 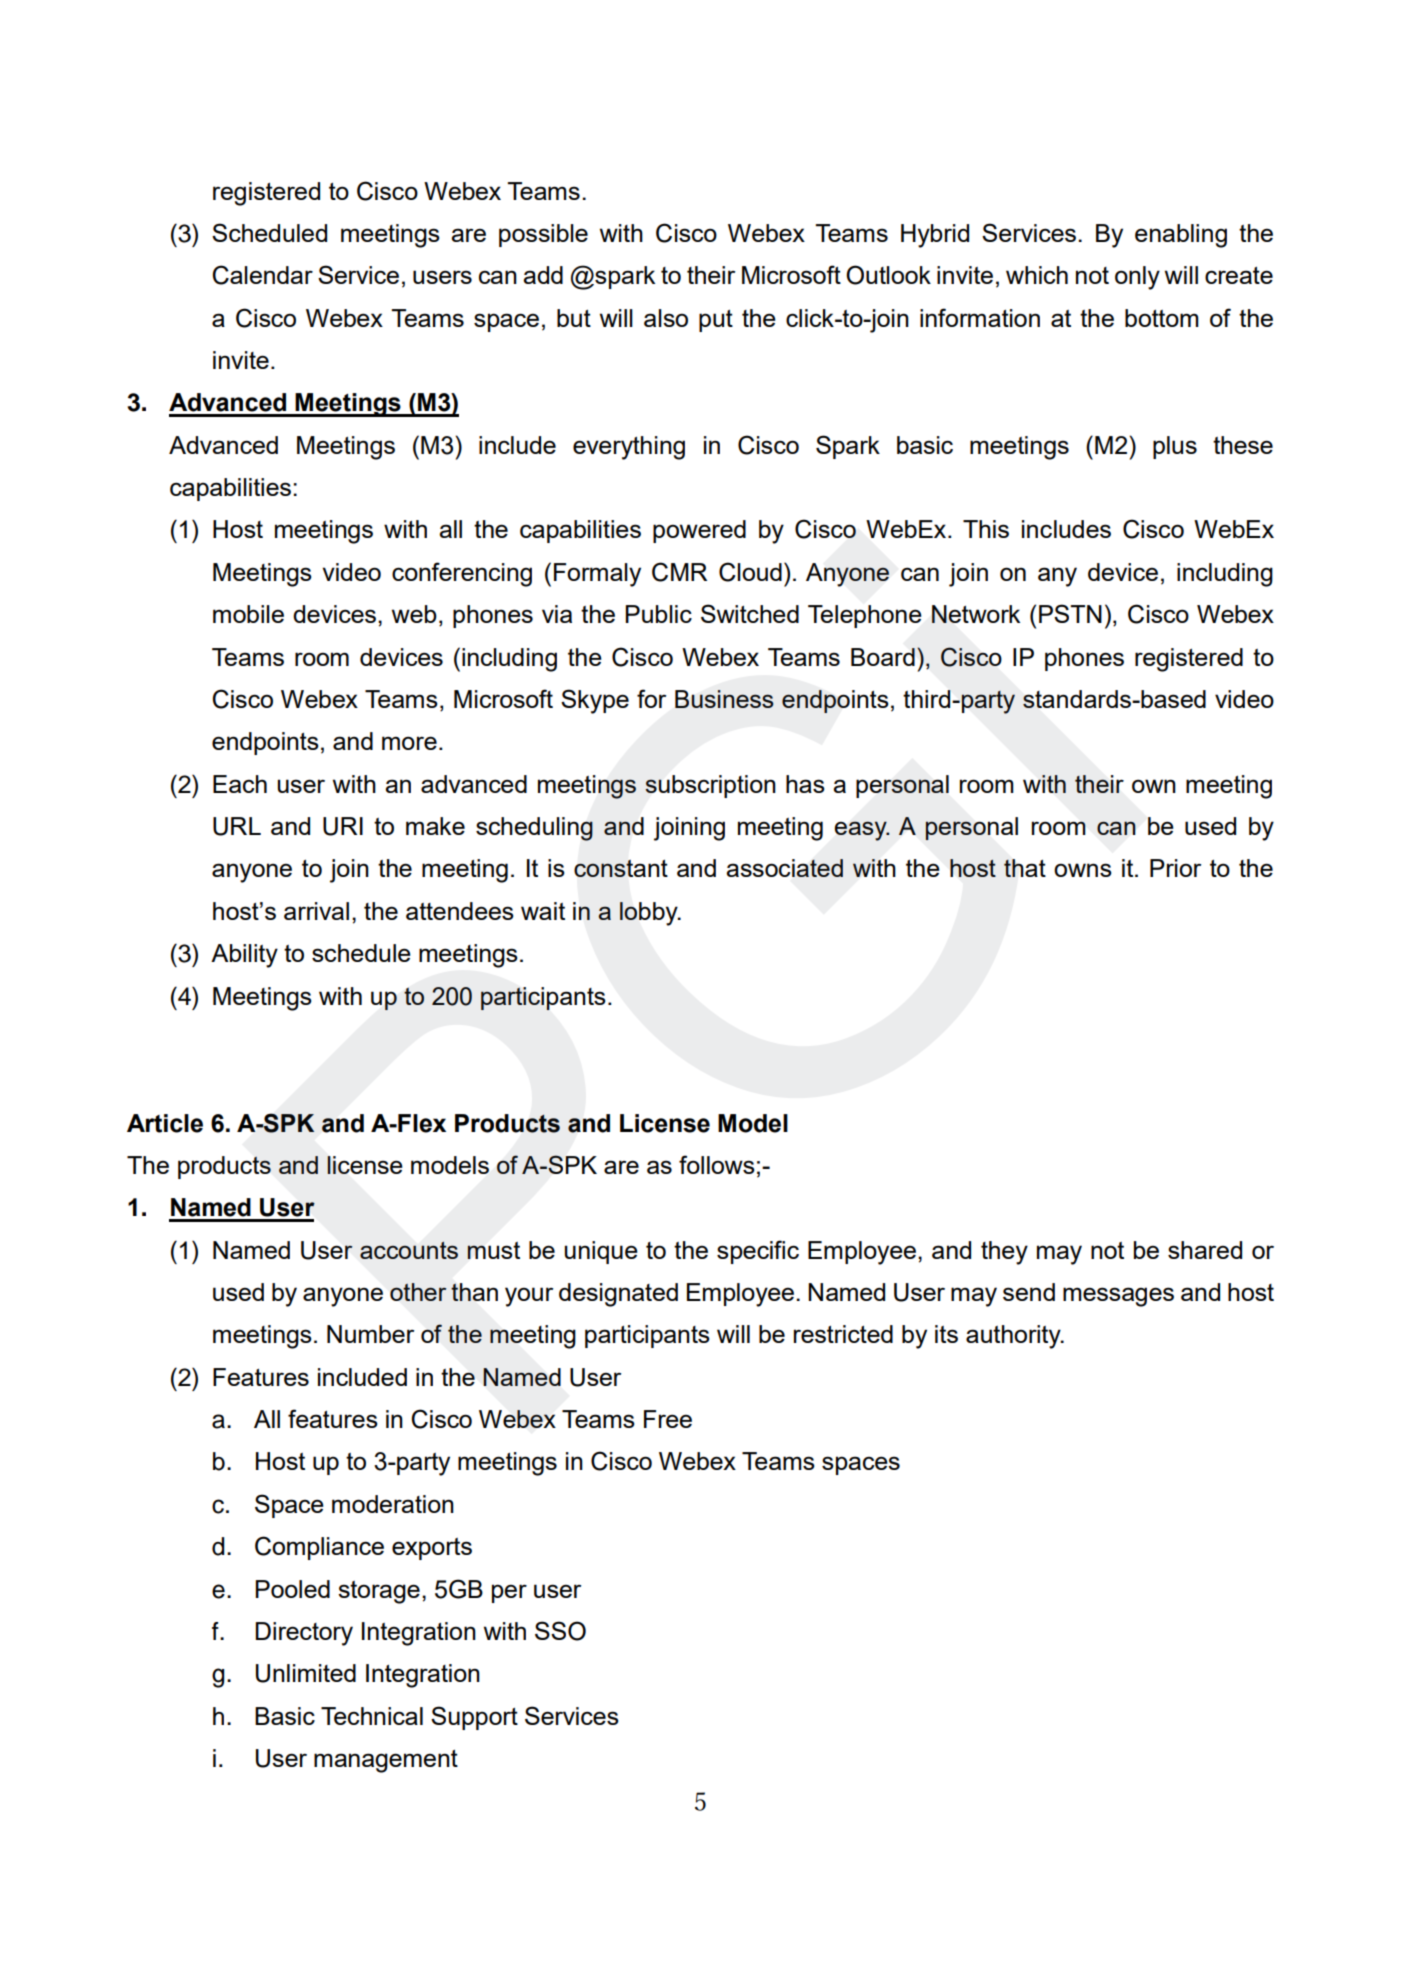 What do you see at coordinates (306, 1673) in the screenshot?
I see `Unlimited` at bounding box center [306, 1673].
